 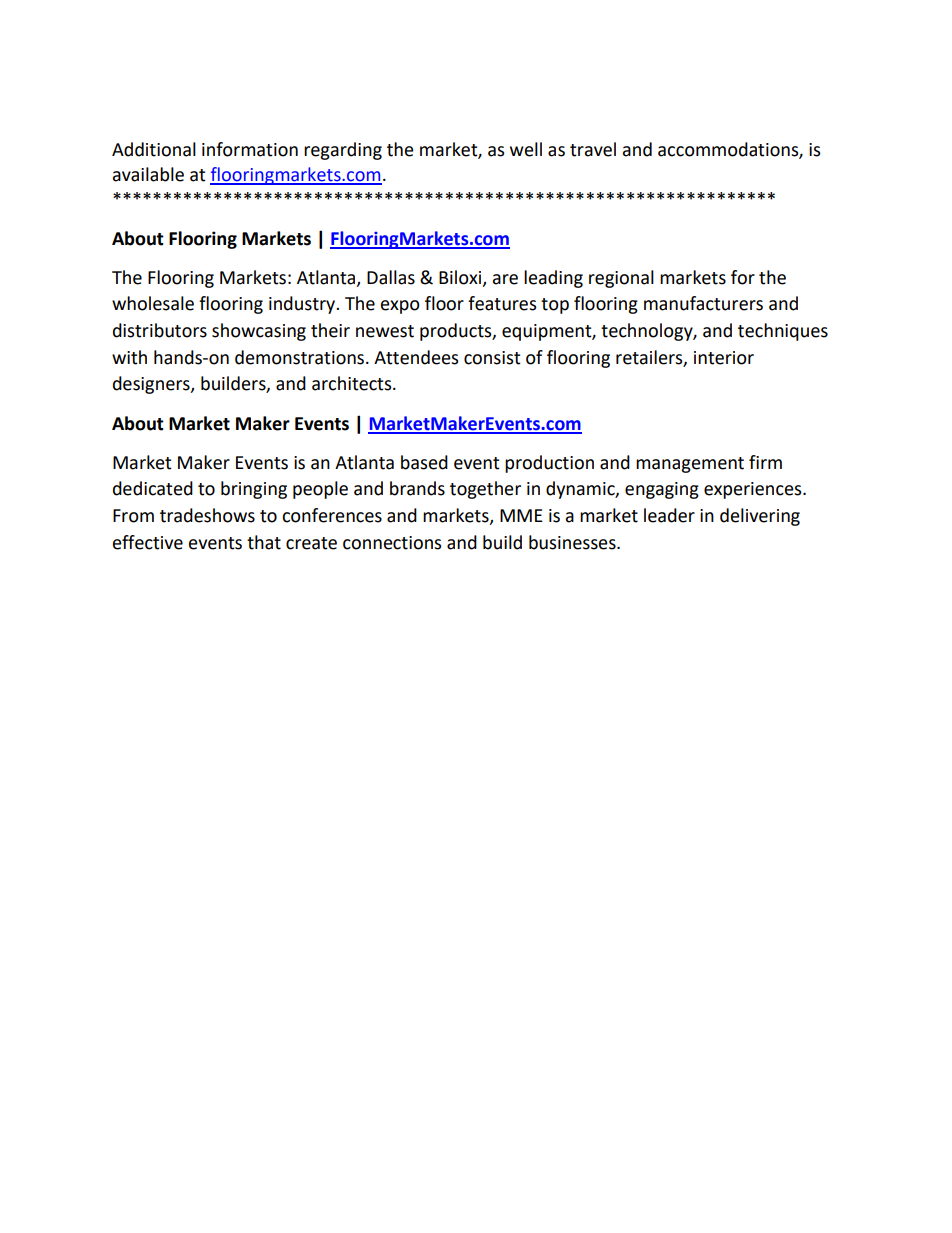 What do you see at coordinates (392, 543) in the screenshot?
I see `connections` at bounding box center [392, 543].
